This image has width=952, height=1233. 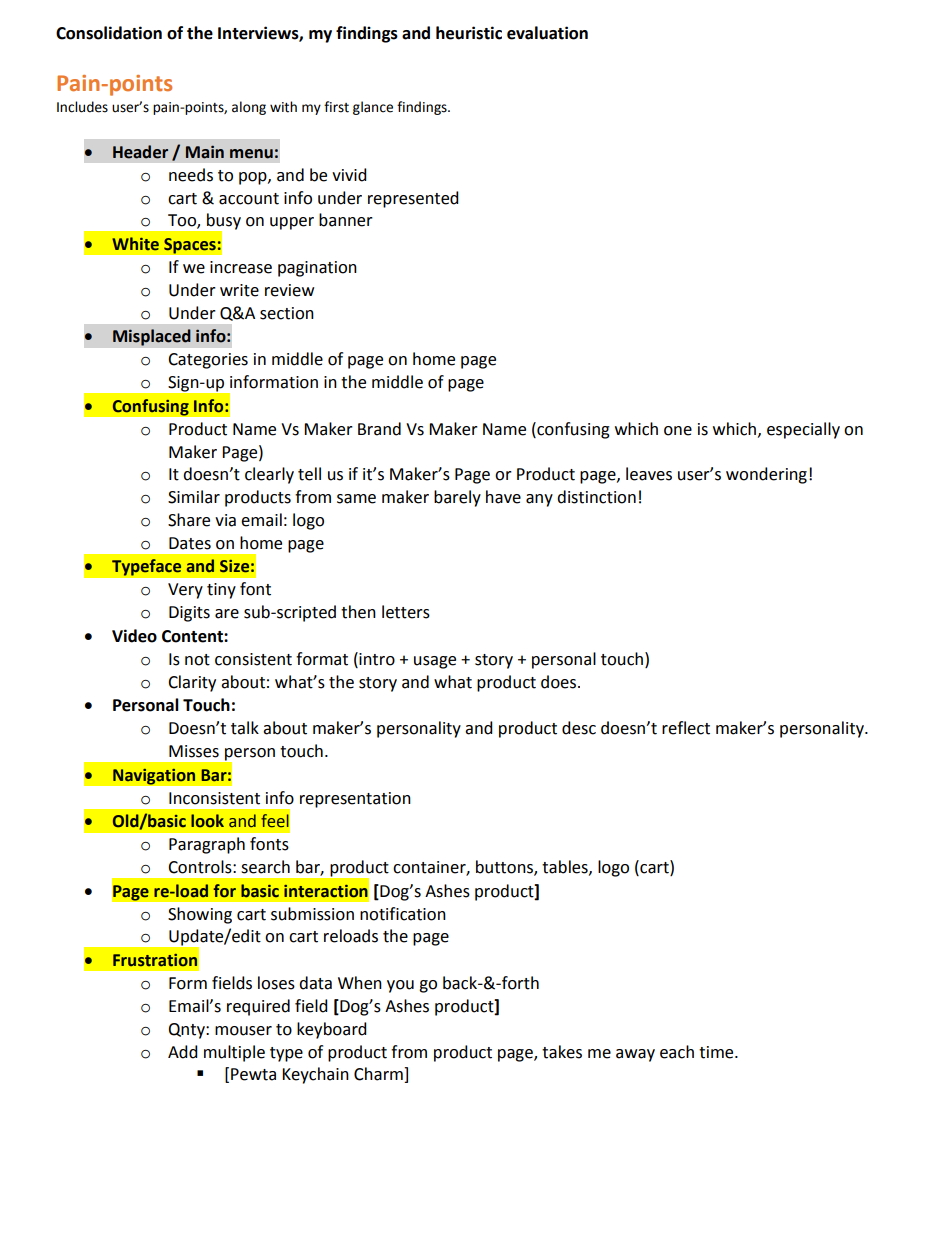 What do you see at coordinates (435, 662) in the image?
I see `usage` at bounding box center [435, 662].
